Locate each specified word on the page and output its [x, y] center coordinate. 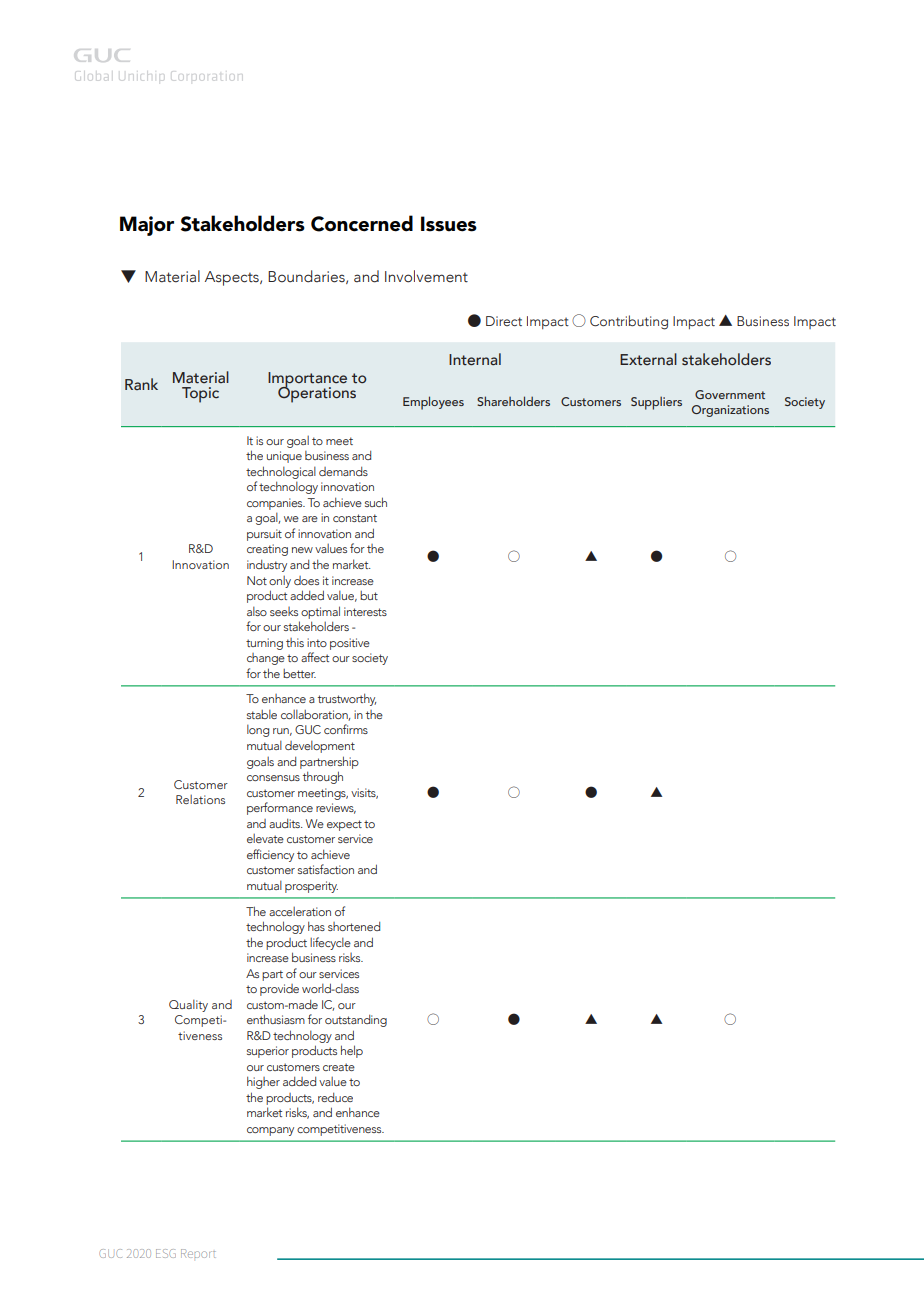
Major [147, 226]
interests [365, 611]
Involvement [426, 276]
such [376, 502]
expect [344, 825]
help [352, 1051]
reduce [335, 1097]
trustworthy [347, 699]
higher [263, 1082]
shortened [354, 926]
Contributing [629, 322]
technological [281, 472]
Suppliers [656, 403]
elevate [265, 838]
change [266, 659]
